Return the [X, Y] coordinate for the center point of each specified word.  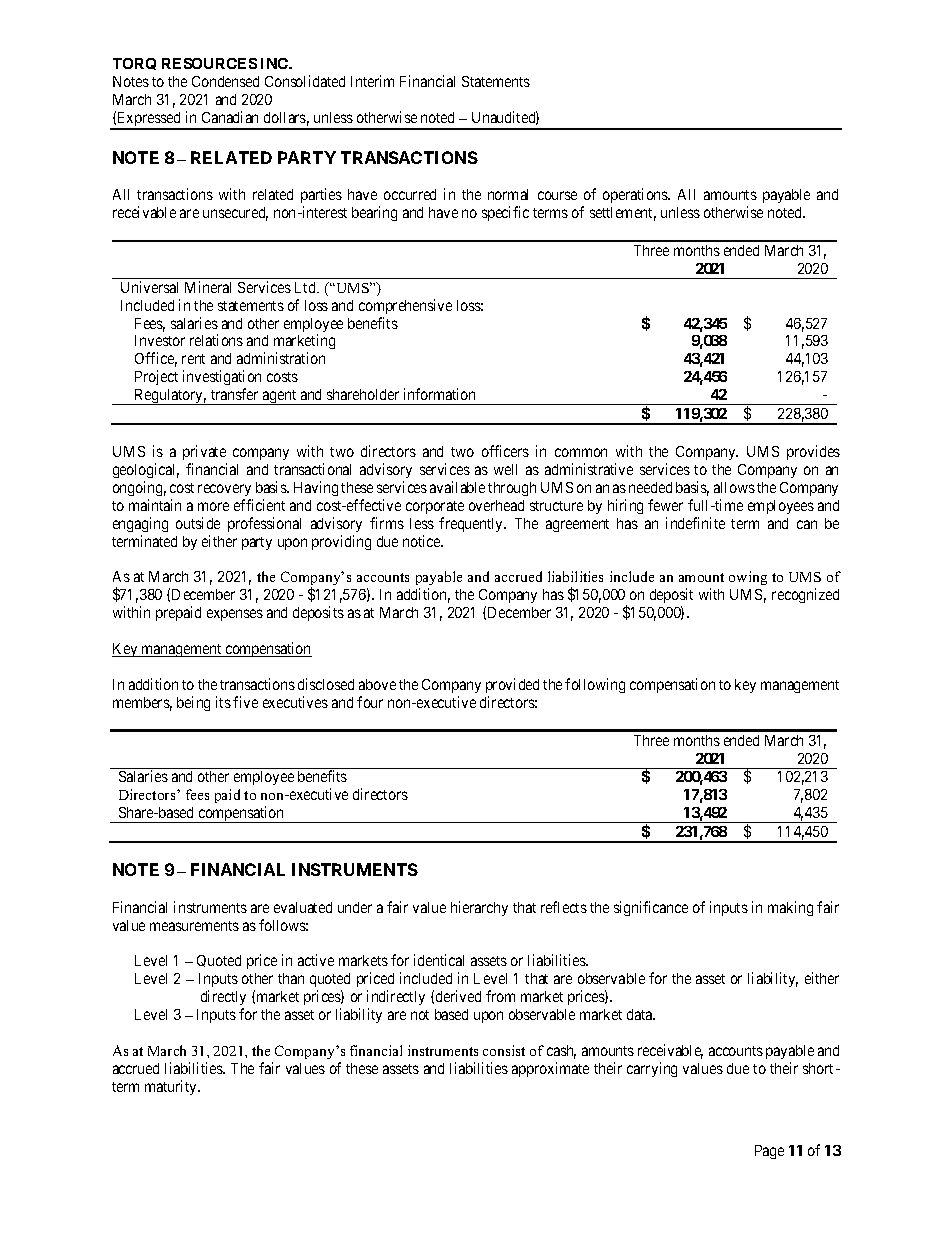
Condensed [225, 81]
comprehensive [405, 306]
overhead [496, 505]
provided [512, 685]
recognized [805, 595]
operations [636, 195]
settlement [623, 214]
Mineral [208, 287]
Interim [372, 81]
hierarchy [479, 908]
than [291, 978]
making [790, 908]
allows [734, 487]
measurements [194, 926]
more [213, 506]
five [245, 702]
